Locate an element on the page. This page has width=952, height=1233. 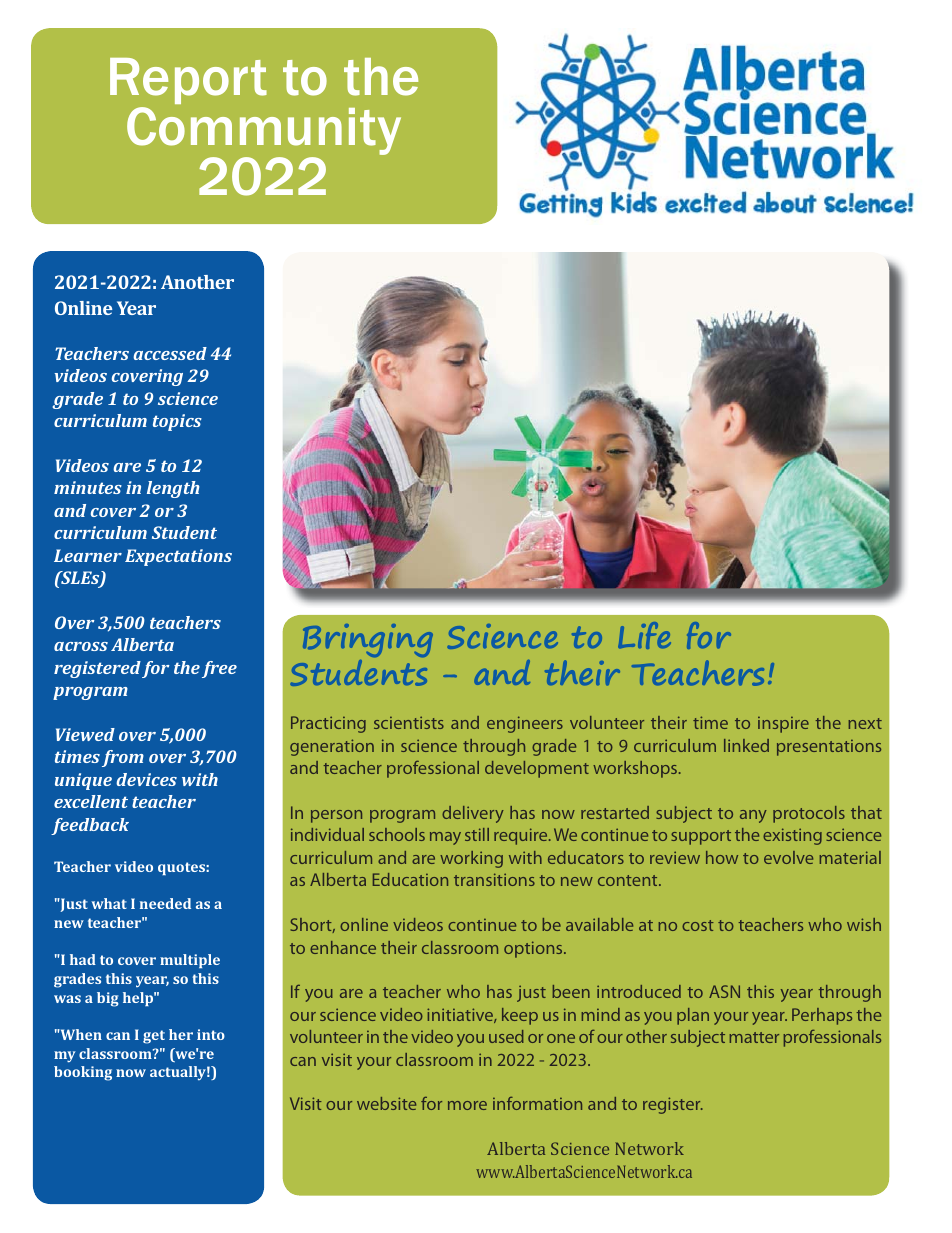
Expectations is located at coordinates (178, 557).
